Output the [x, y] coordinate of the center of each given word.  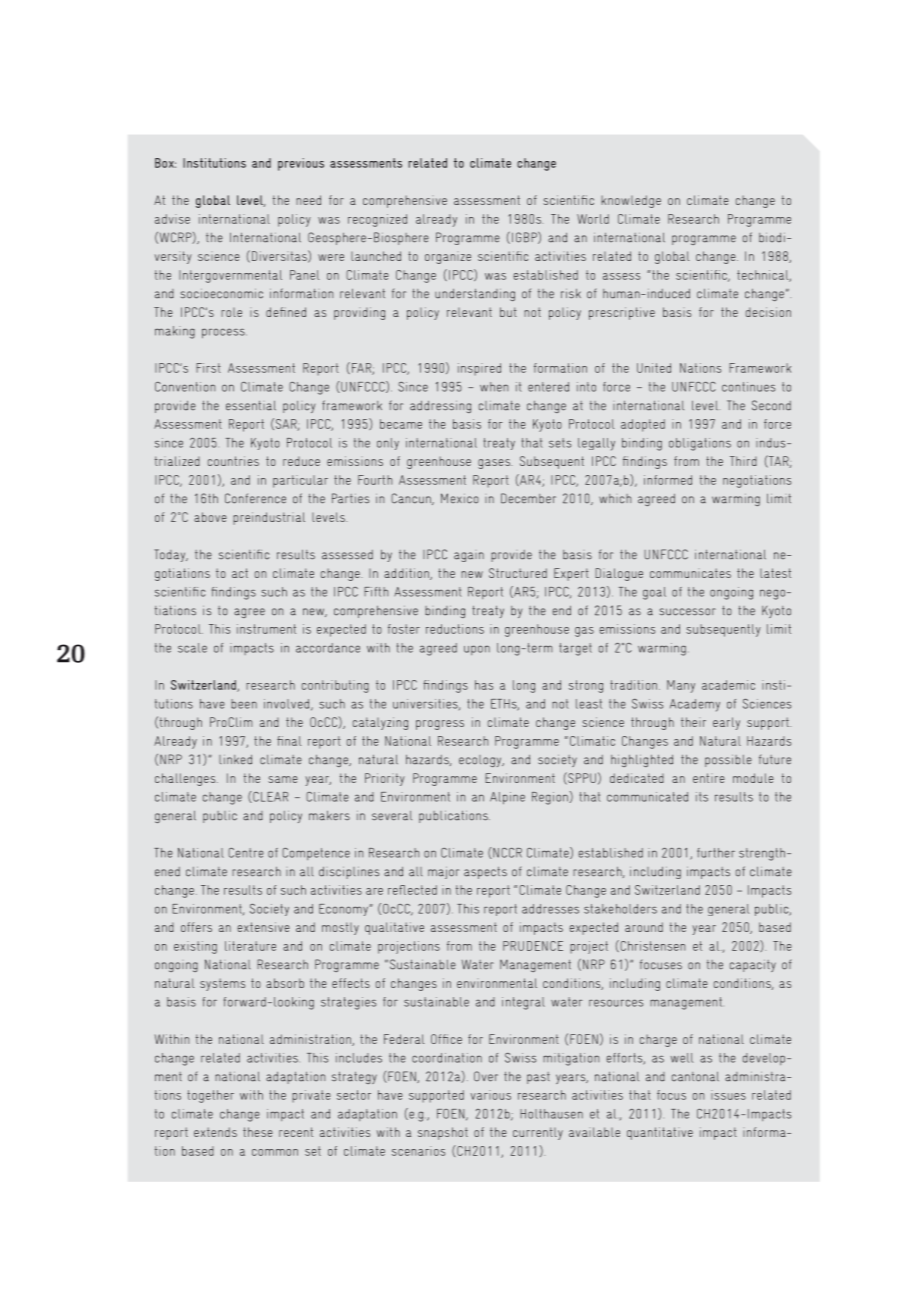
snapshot [443, 1133]
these [258, 1132]
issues [728, 1095]
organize [448, 259]
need [308, 200]
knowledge [631, 201]
